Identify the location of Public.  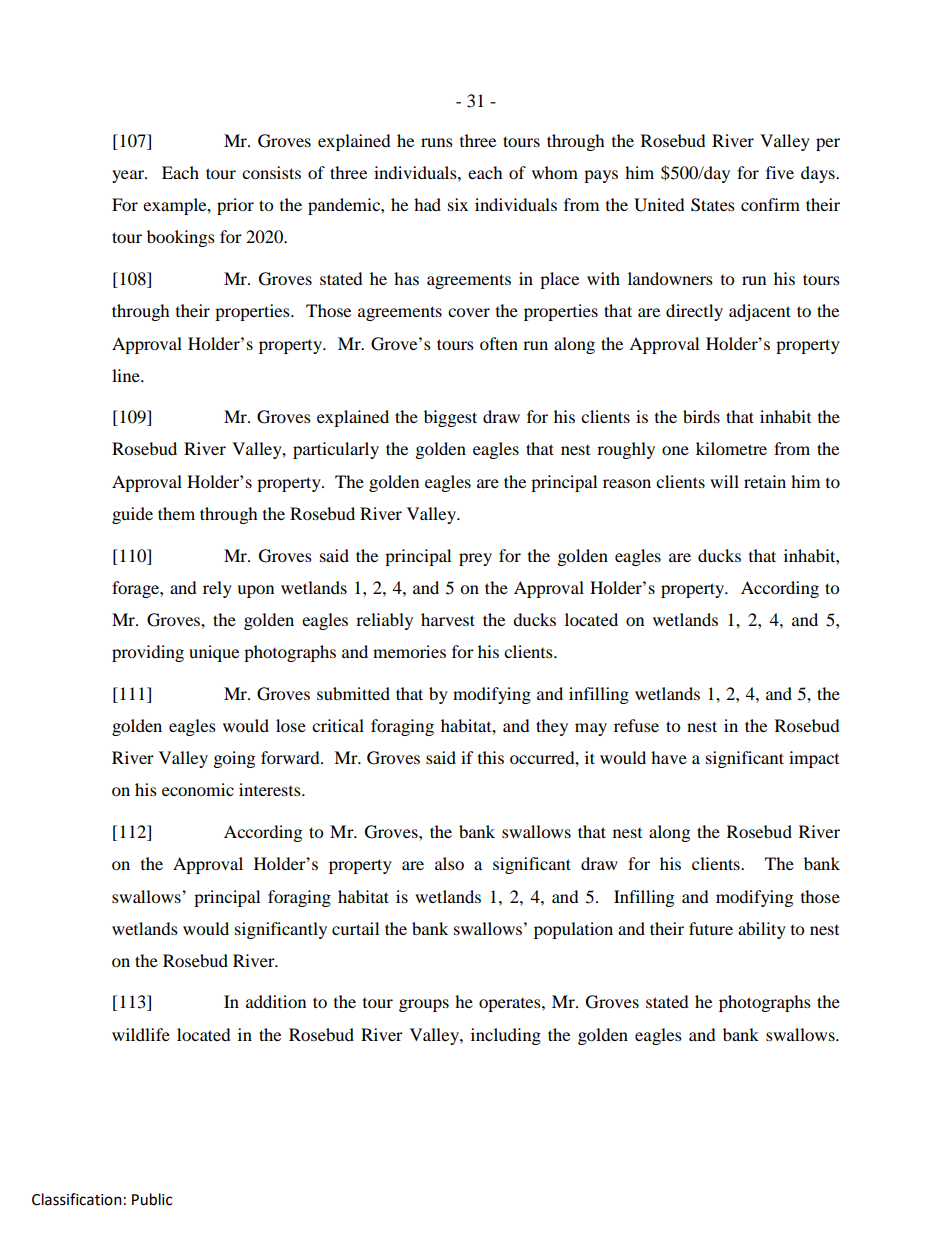
(152, 1199).
